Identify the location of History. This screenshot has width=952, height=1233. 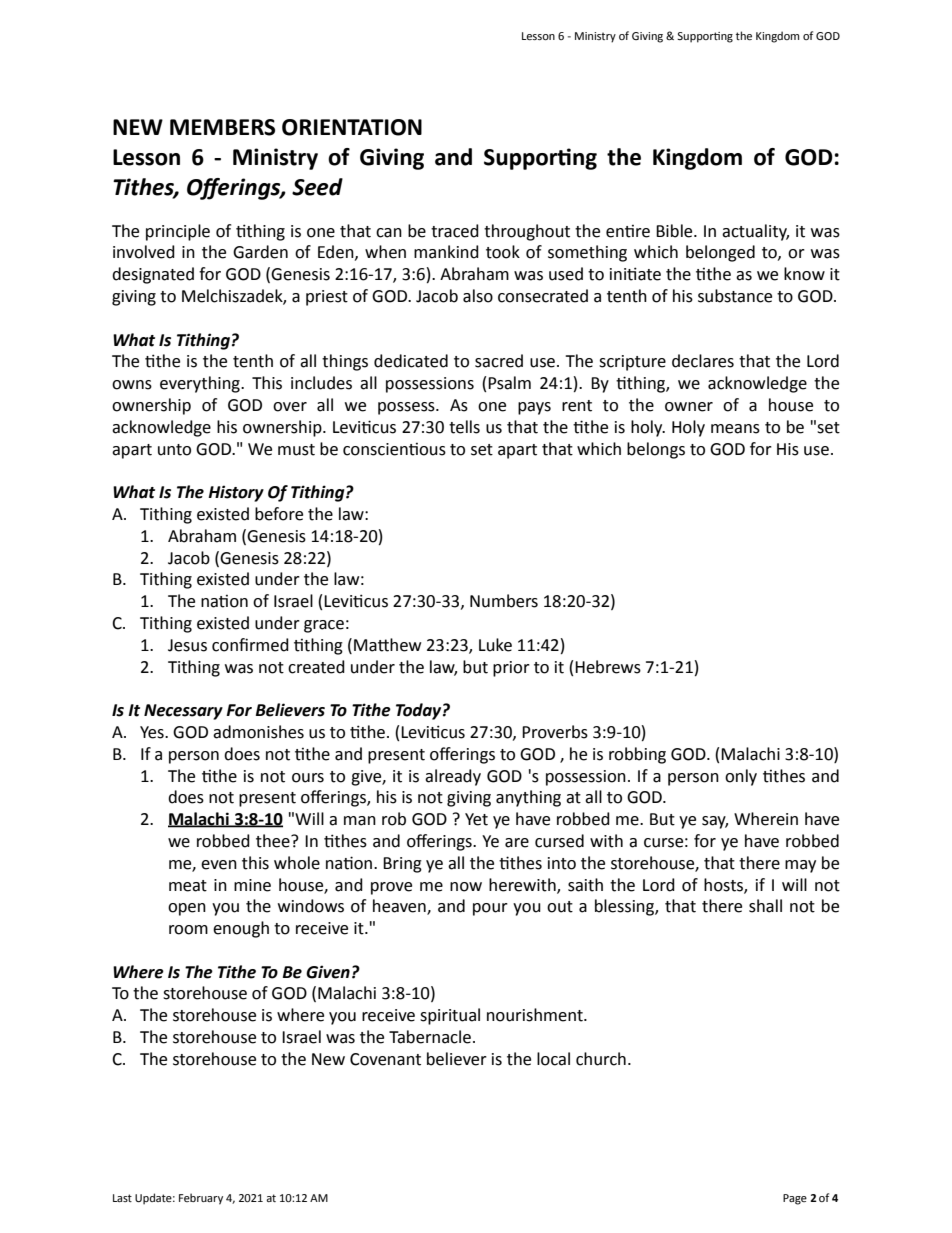
(236, 493).
